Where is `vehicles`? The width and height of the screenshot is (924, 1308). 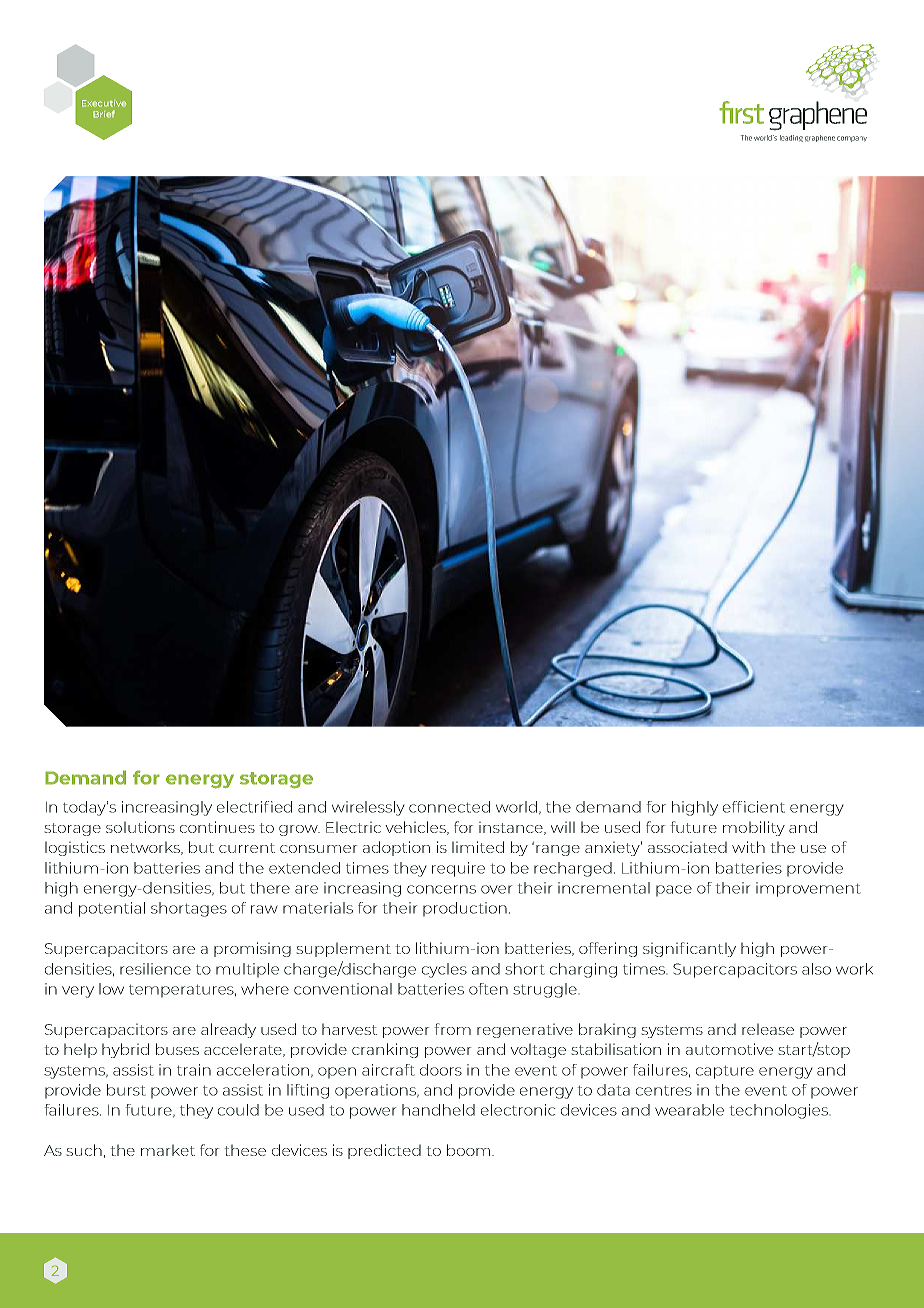
vehicles is located at coordinates (417, 828).
